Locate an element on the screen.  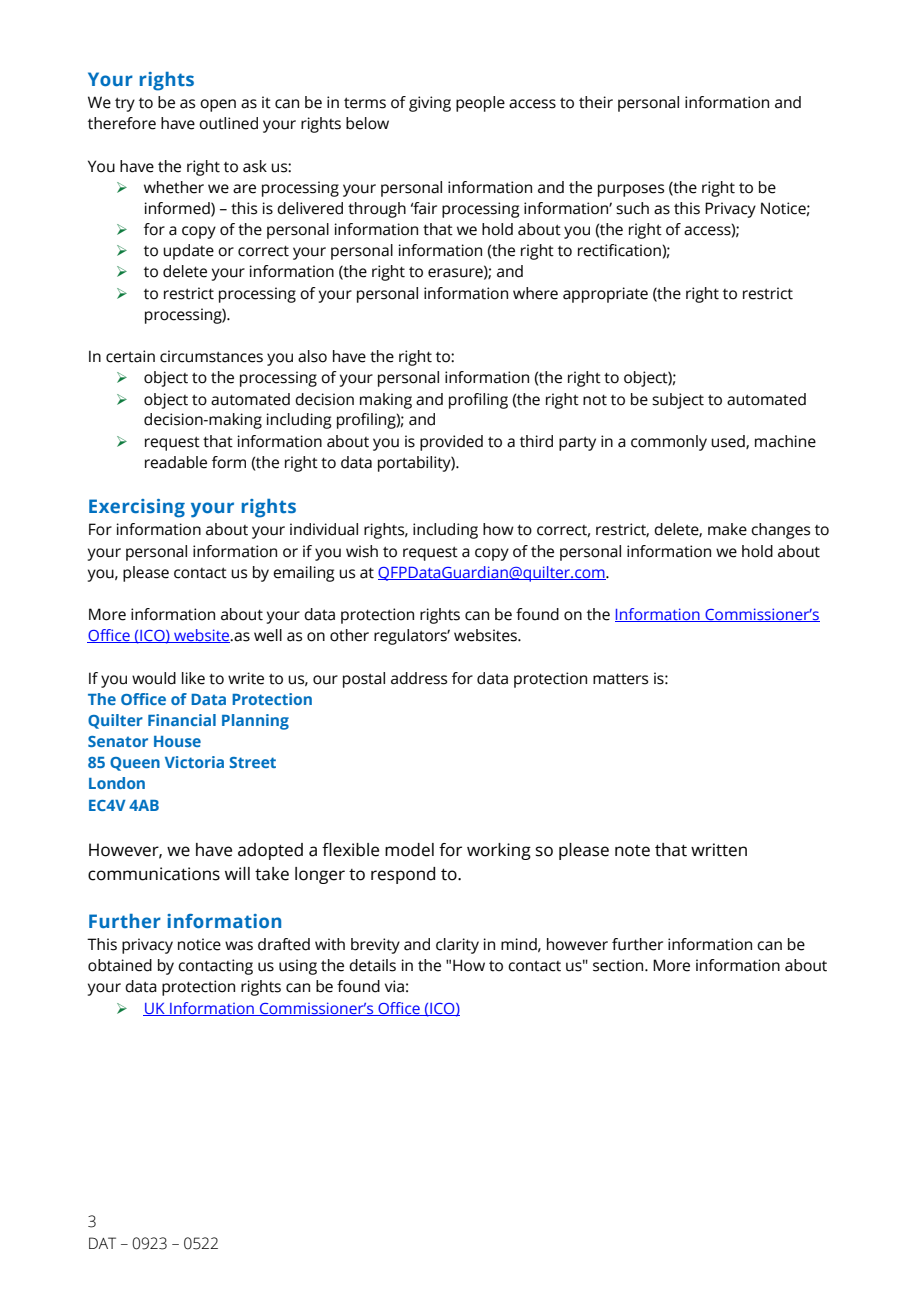
giving is located at coordinates (430, 104).
